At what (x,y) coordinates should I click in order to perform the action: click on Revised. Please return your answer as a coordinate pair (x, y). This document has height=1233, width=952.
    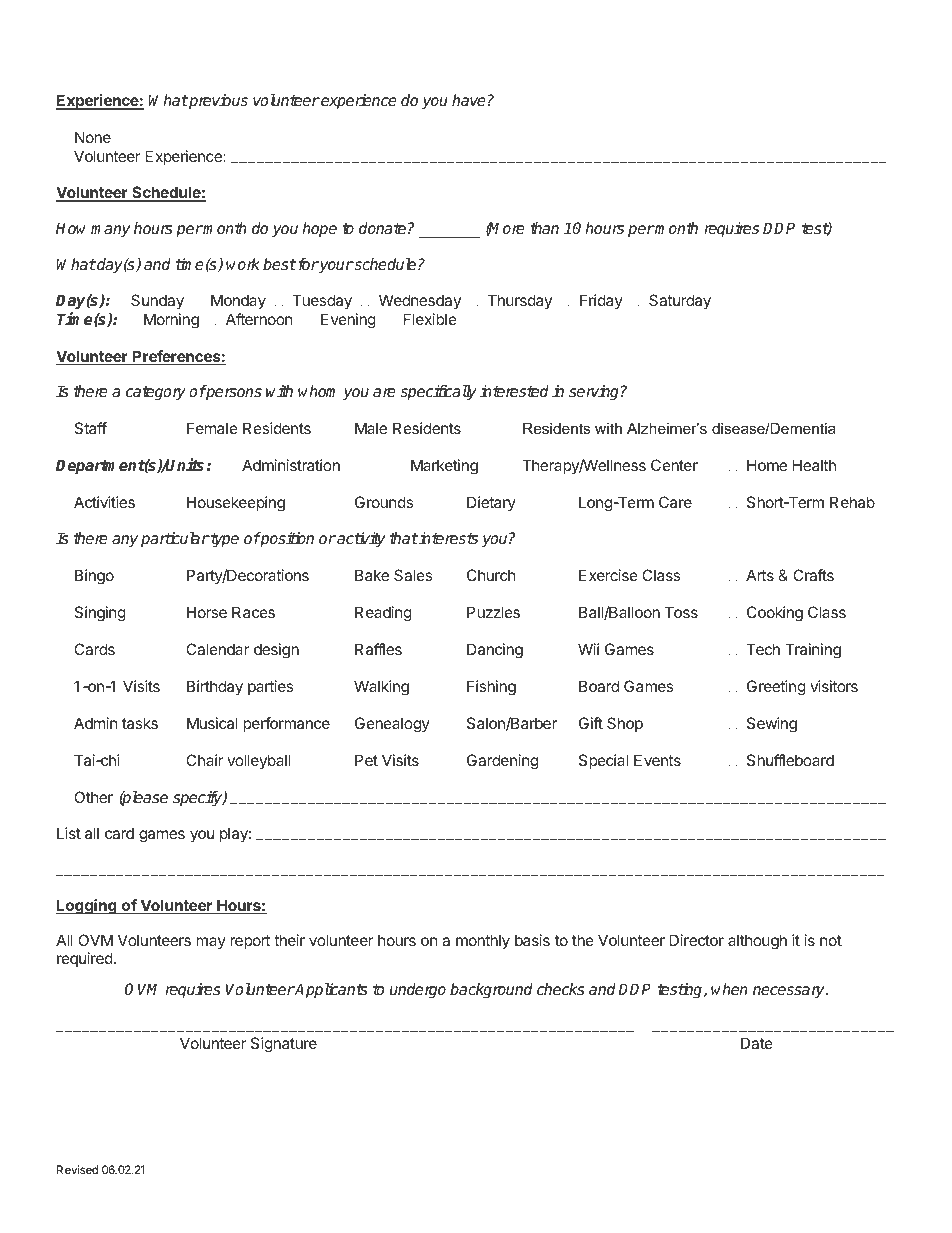
    Looking at the image, I should click on (77, 1169).
